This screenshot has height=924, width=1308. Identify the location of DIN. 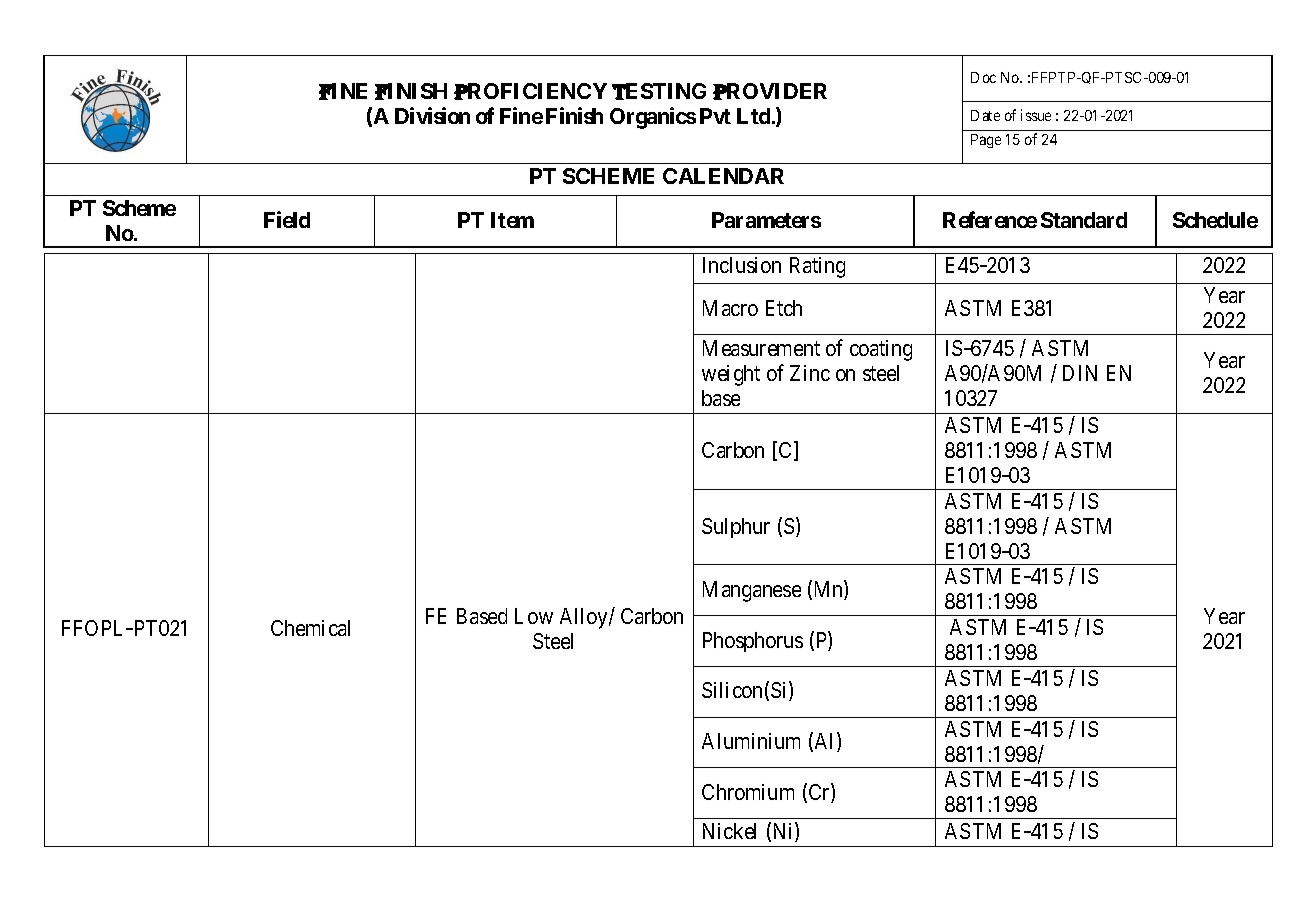
(1080, 373).
